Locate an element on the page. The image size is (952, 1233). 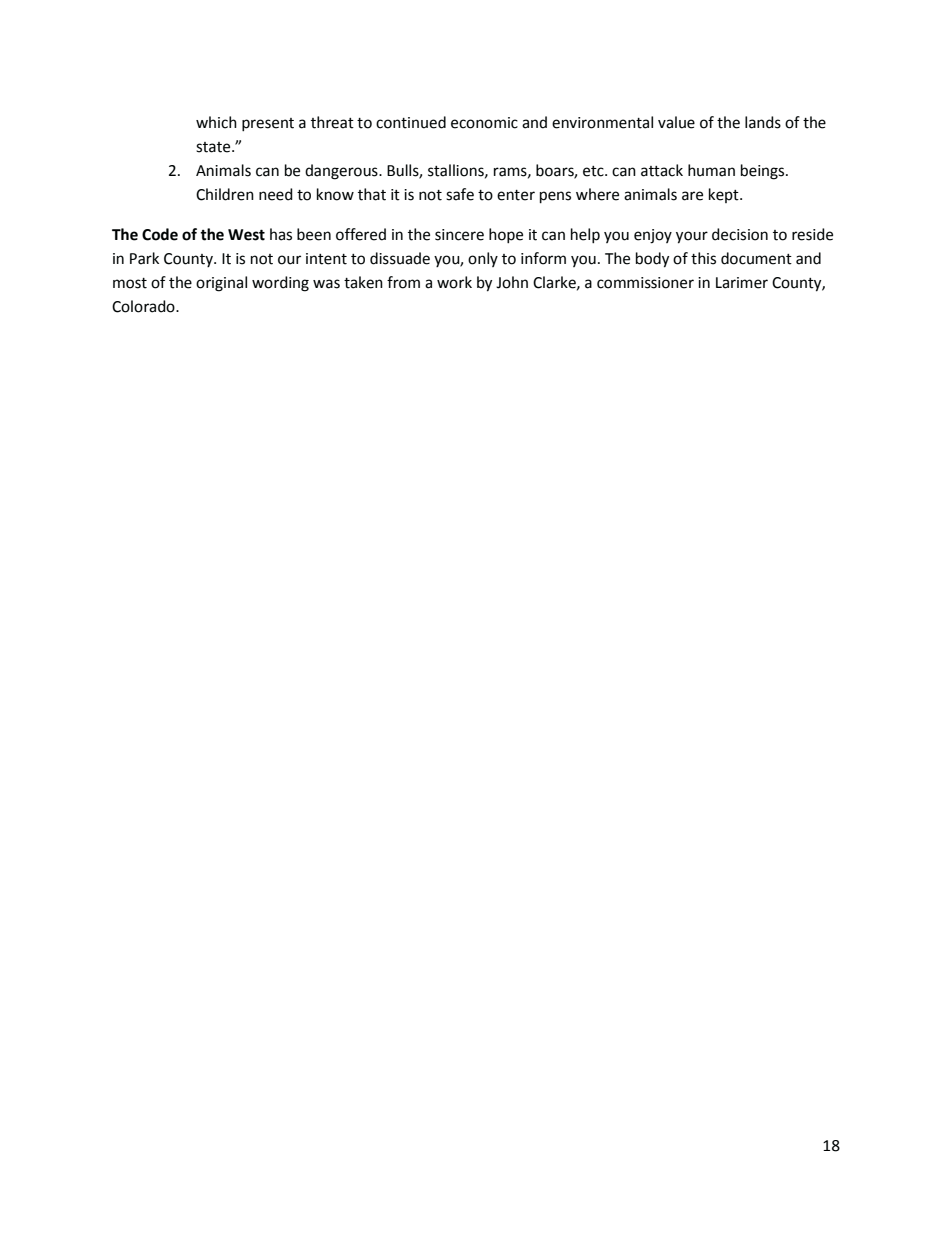
lands is located at coordinates (763, 122).
